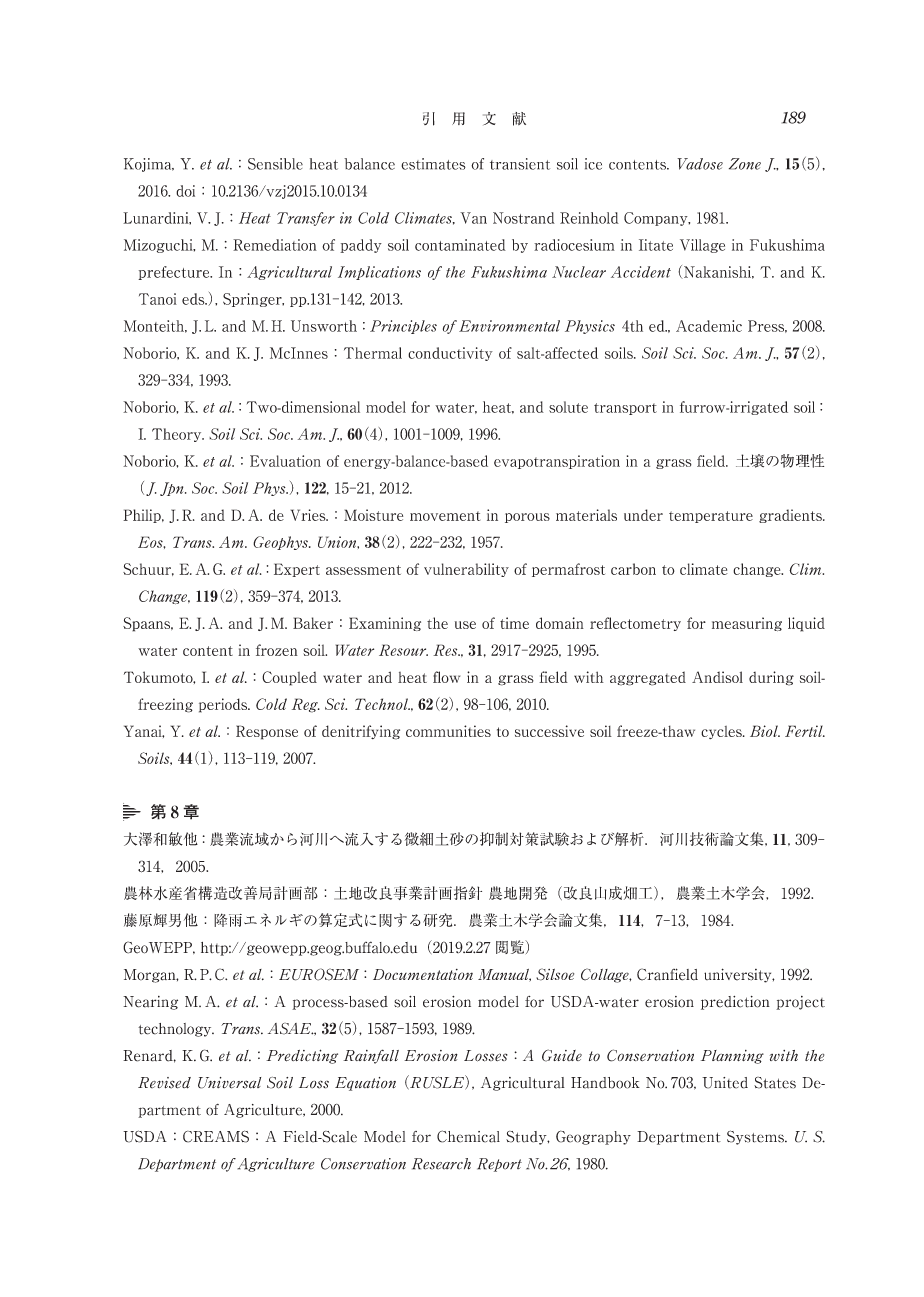 This image has width=924, height=1297. What do you see at coordinates (277, 650) in the image?
I see `frozen` at bounding box center [277, 650].
